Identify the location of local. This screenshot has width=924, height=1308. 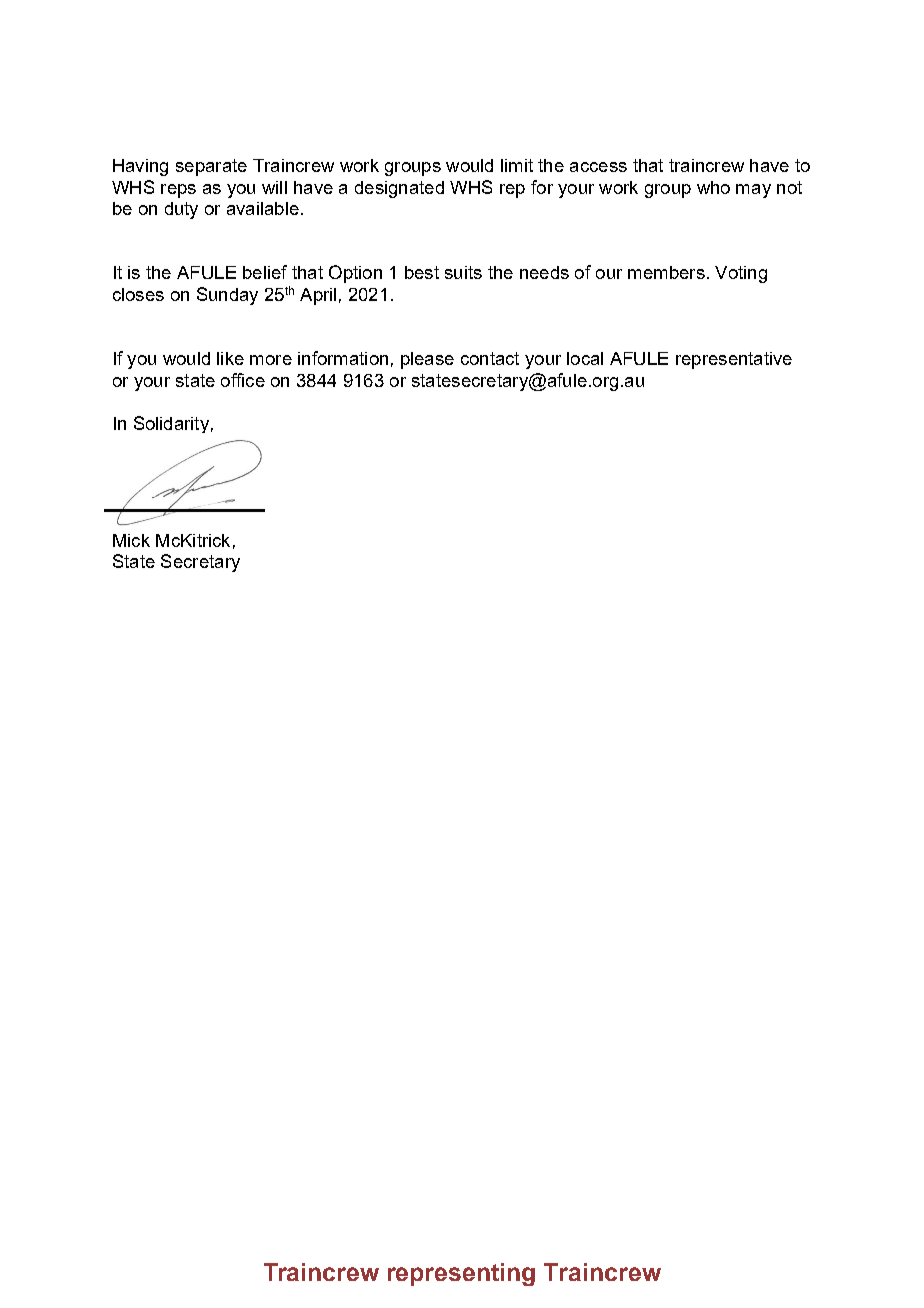
(585, 358).
